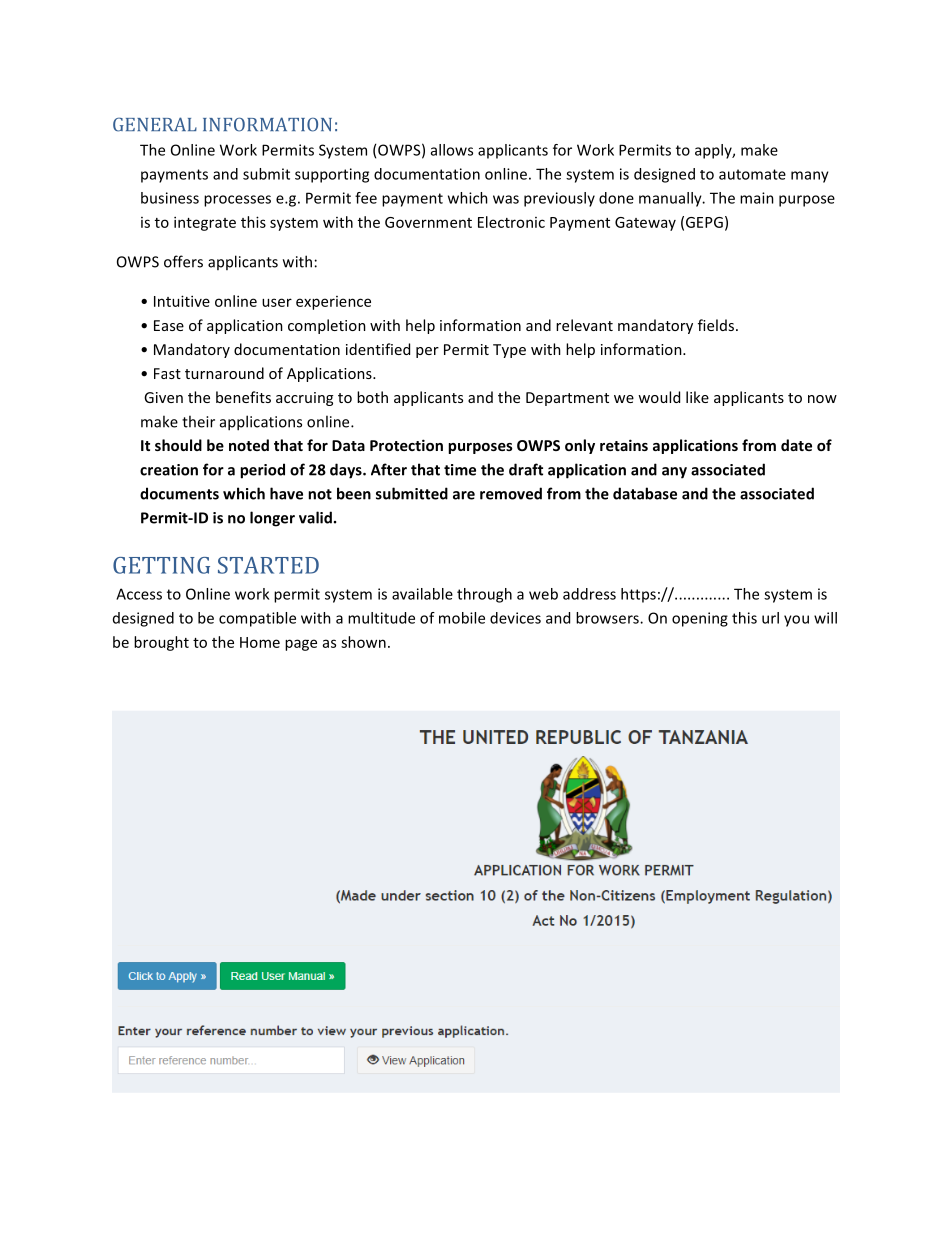 The height and width of the page is (1233, 952). Describe the element at coordinates (257, 619) in the page. I see `compatible` at that location.
